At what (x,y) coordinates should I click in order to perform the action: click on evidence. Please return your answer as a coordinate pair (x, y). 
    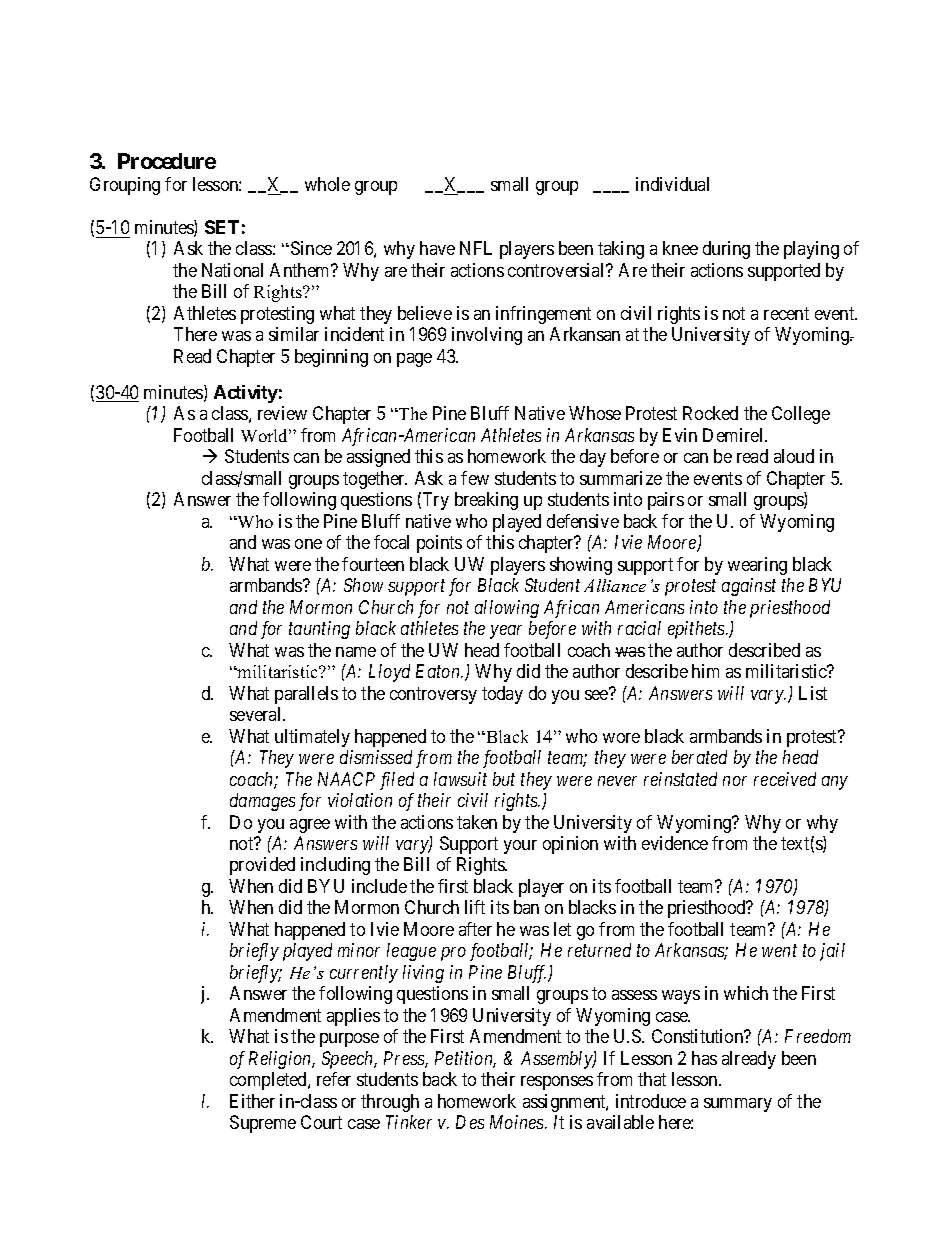
    Looking at the image, I should click on (675, 843).
